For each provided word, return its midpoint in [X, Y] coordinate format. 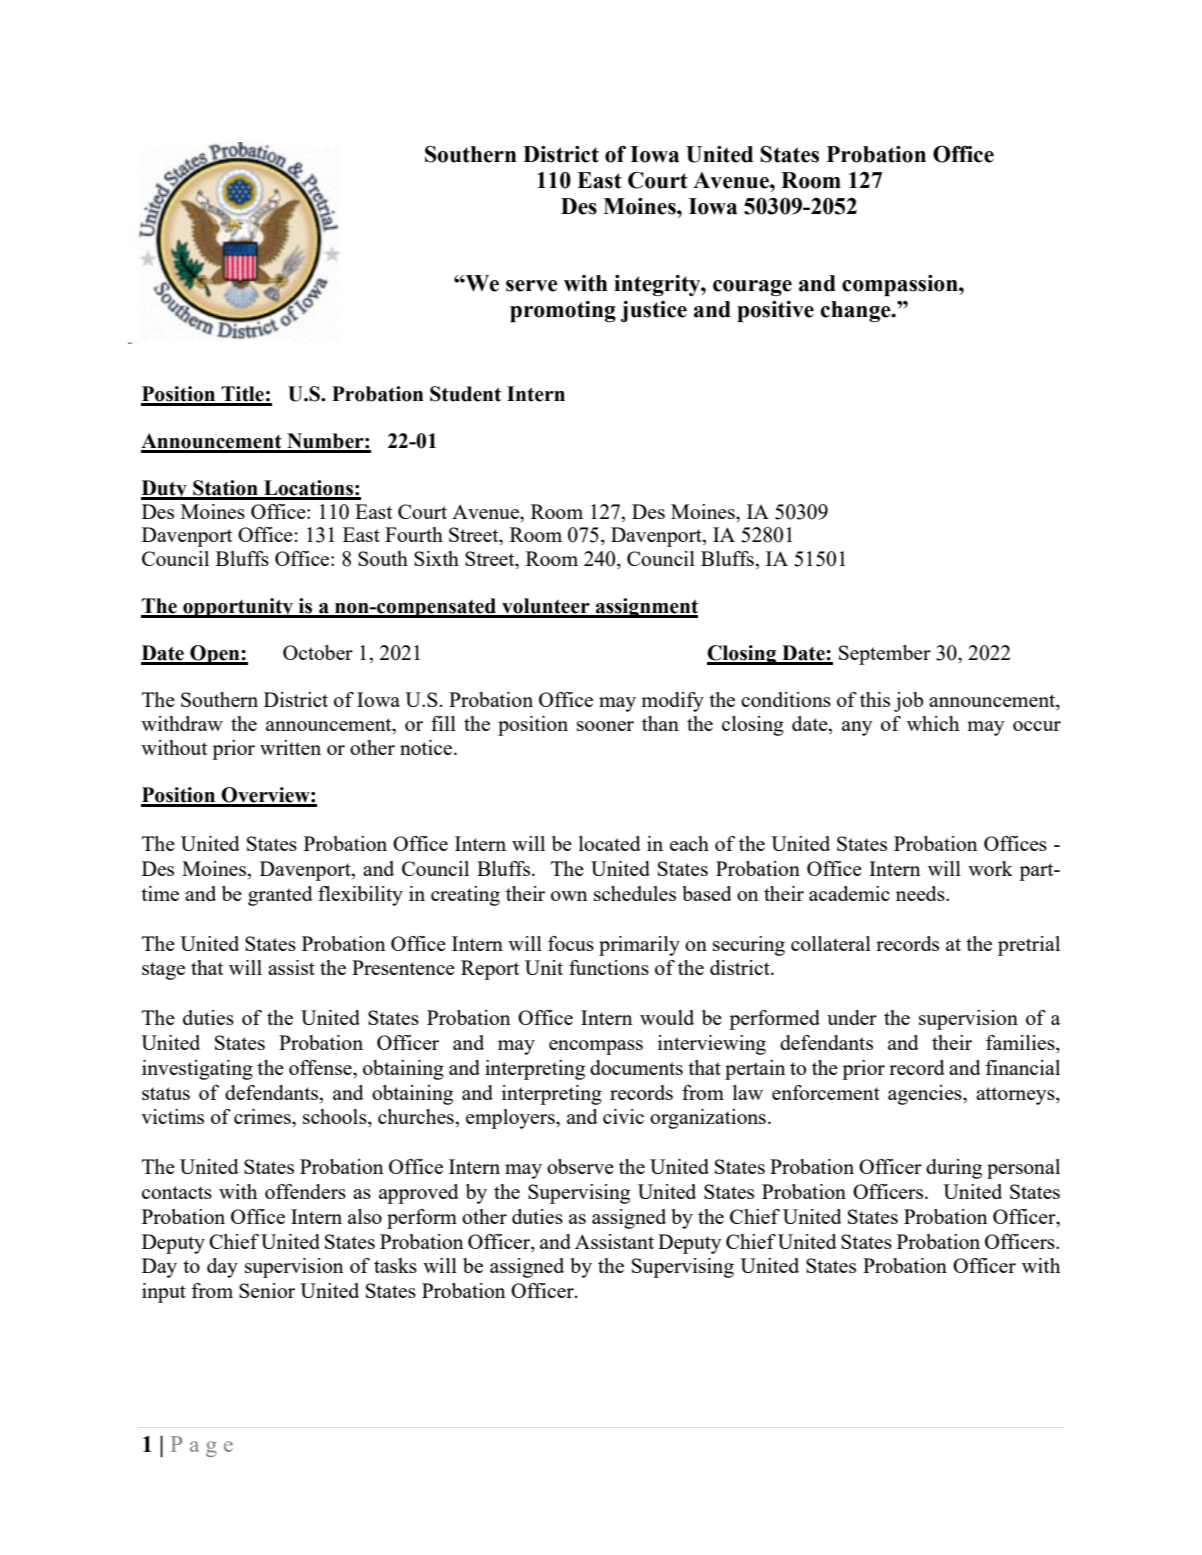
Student [465, 394]
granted [280, 896]
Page [202, 1446]
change [856, 311]
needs [921, 893]
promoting [563, 311]
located [610, 843]
